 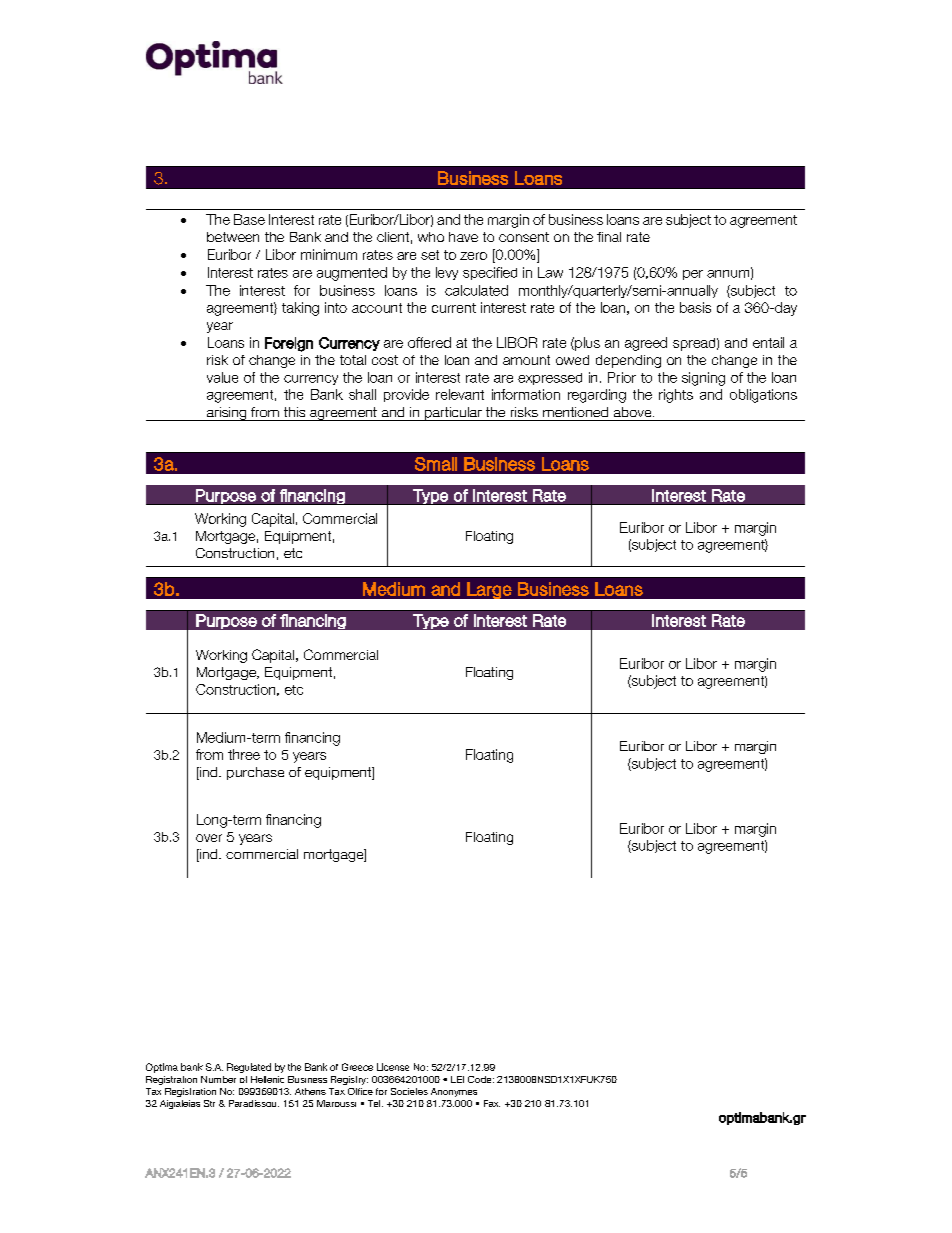 I want to click on License, so click(x=393, y=1067).
